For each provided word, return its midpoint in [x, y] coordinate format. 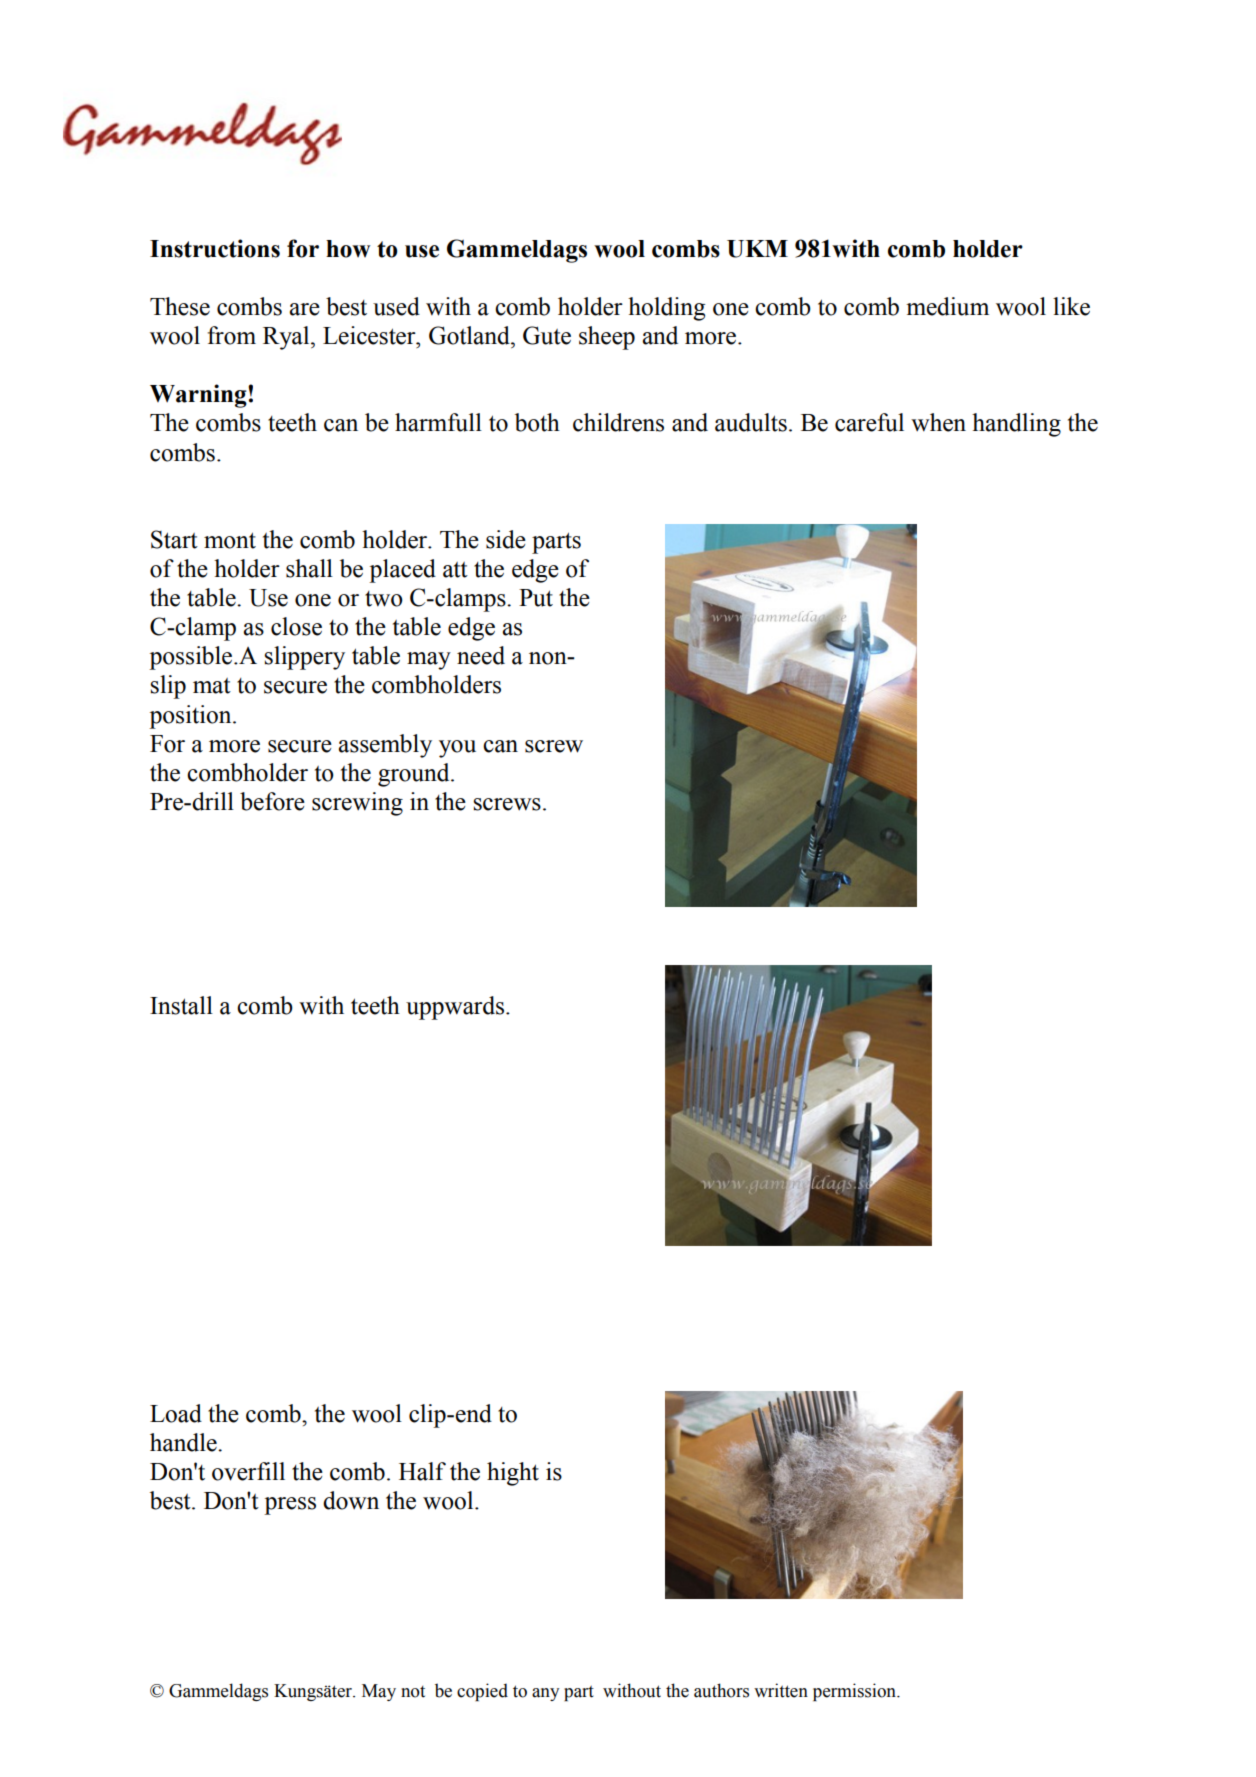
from [231, 335]
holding [666, 309]
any [545, 1694]
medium [947, 306]
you [457, 749]
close [296, 626]
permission [855, 1692]
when [938, 422]
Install [181, 1005]
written [781, 1690]
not [413, 1692]
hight [513, 1474]
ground [415, 775]
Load [176, 1413]
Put [536, 598]
